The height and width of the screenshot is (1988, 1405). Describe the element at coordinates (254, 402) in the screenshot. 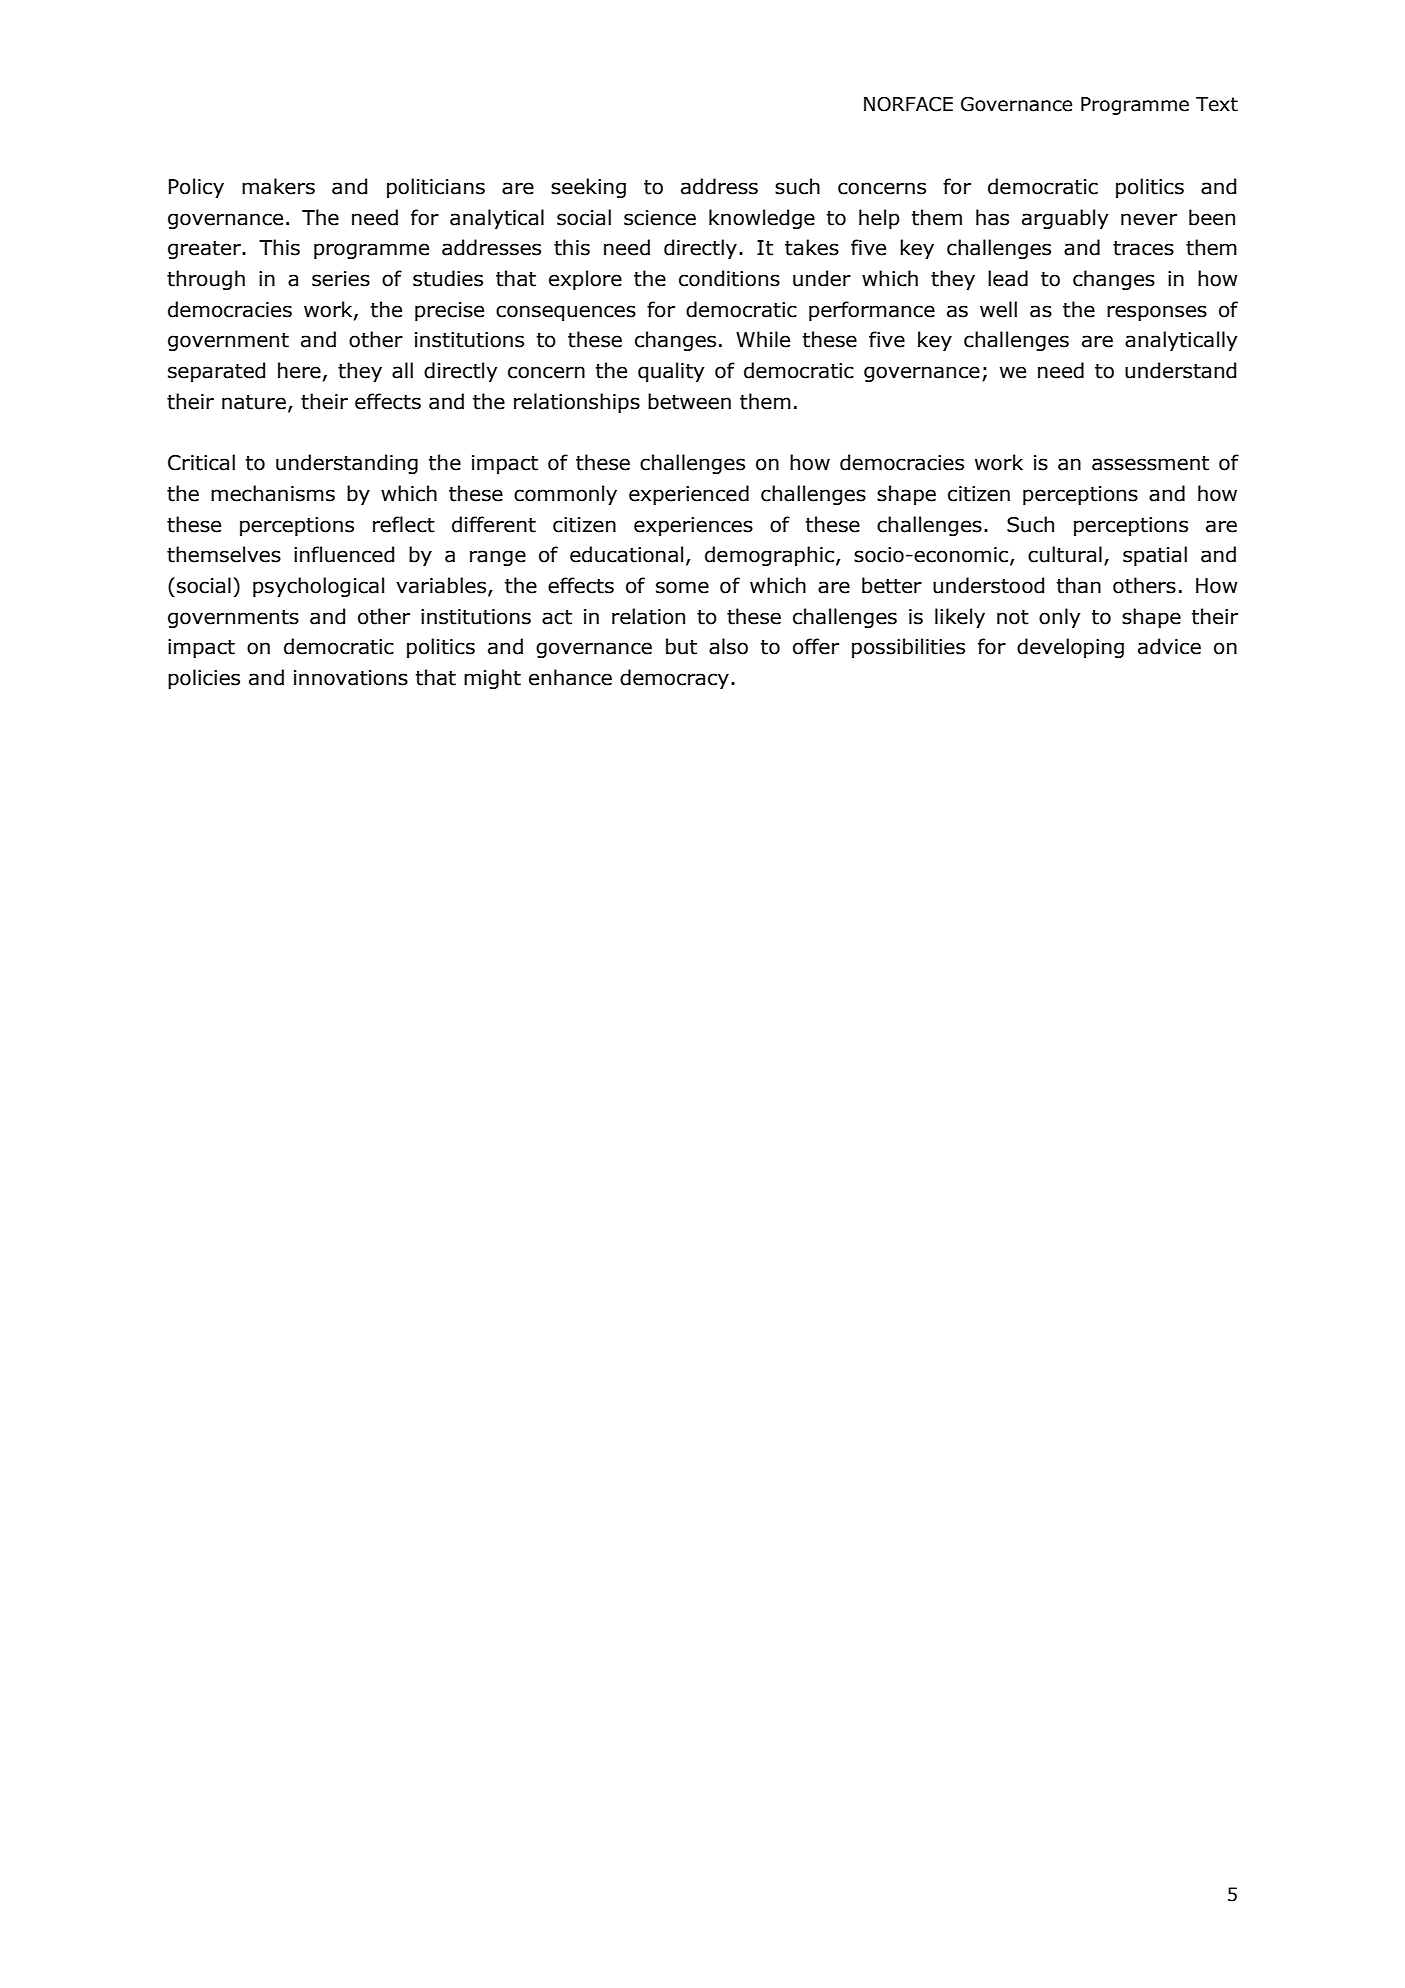

I see `nature` at that location.
